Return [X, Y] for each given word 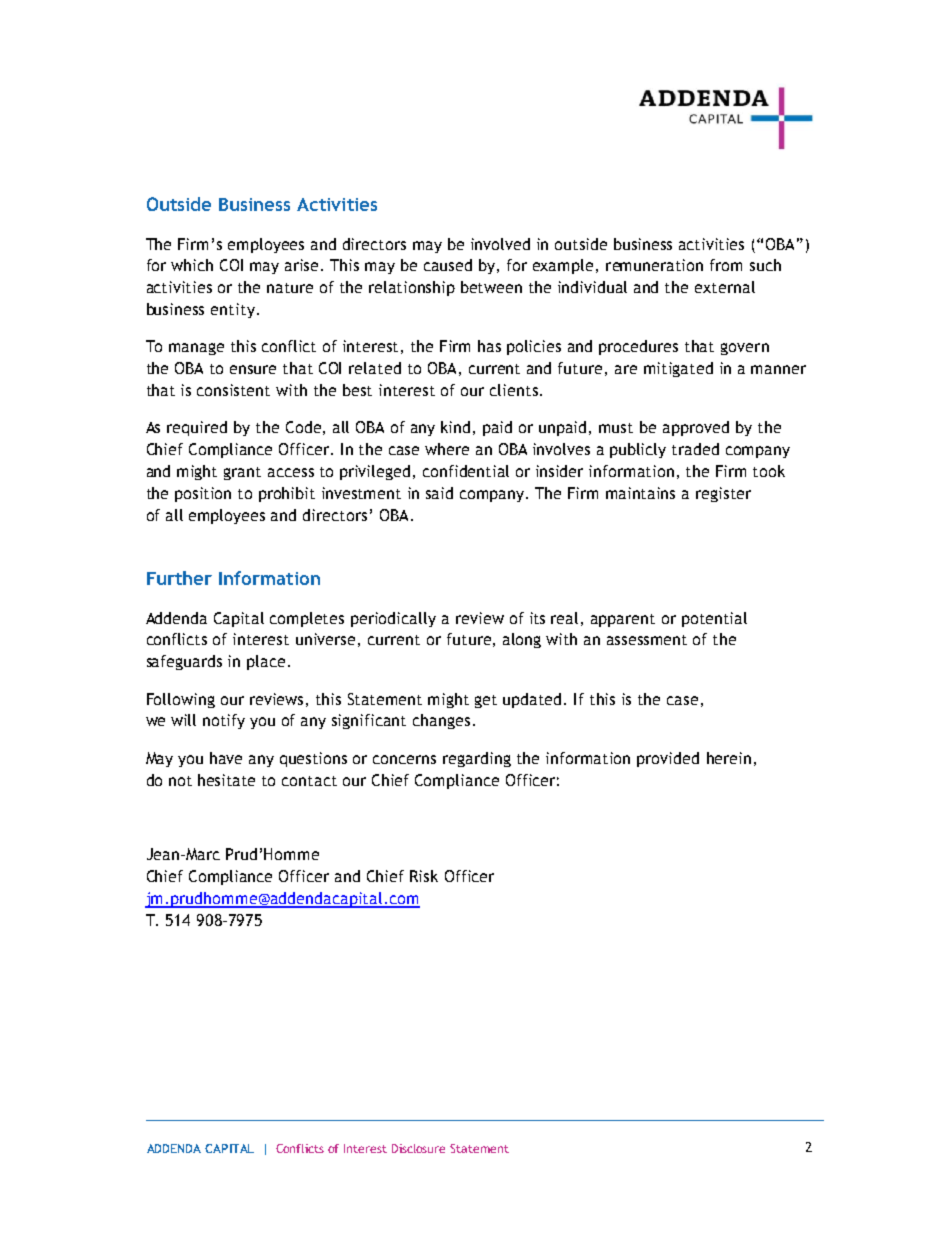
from [726, 265]
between [491, 287]
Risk [424, 876]
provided [668, 759]
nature [290, 288]
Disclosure [418, 1148]
